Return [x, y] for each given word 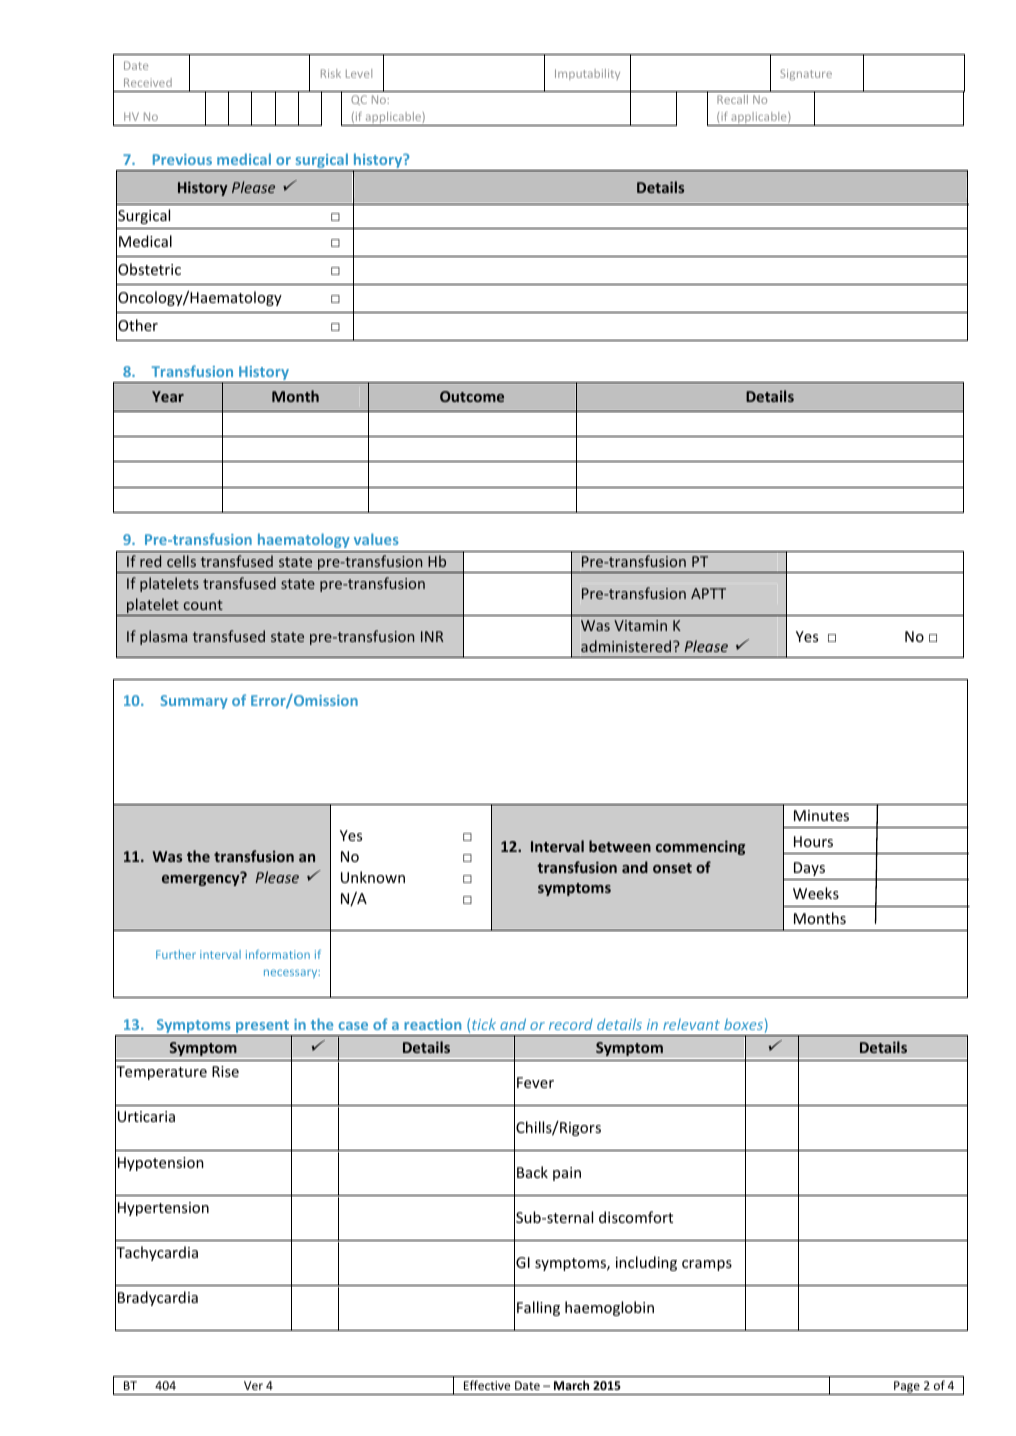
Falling [538, 1308]
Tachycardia [156, 1254]
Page [907, 1388]
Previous [182, 159]
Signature [806, 74]
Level [359, 73]
